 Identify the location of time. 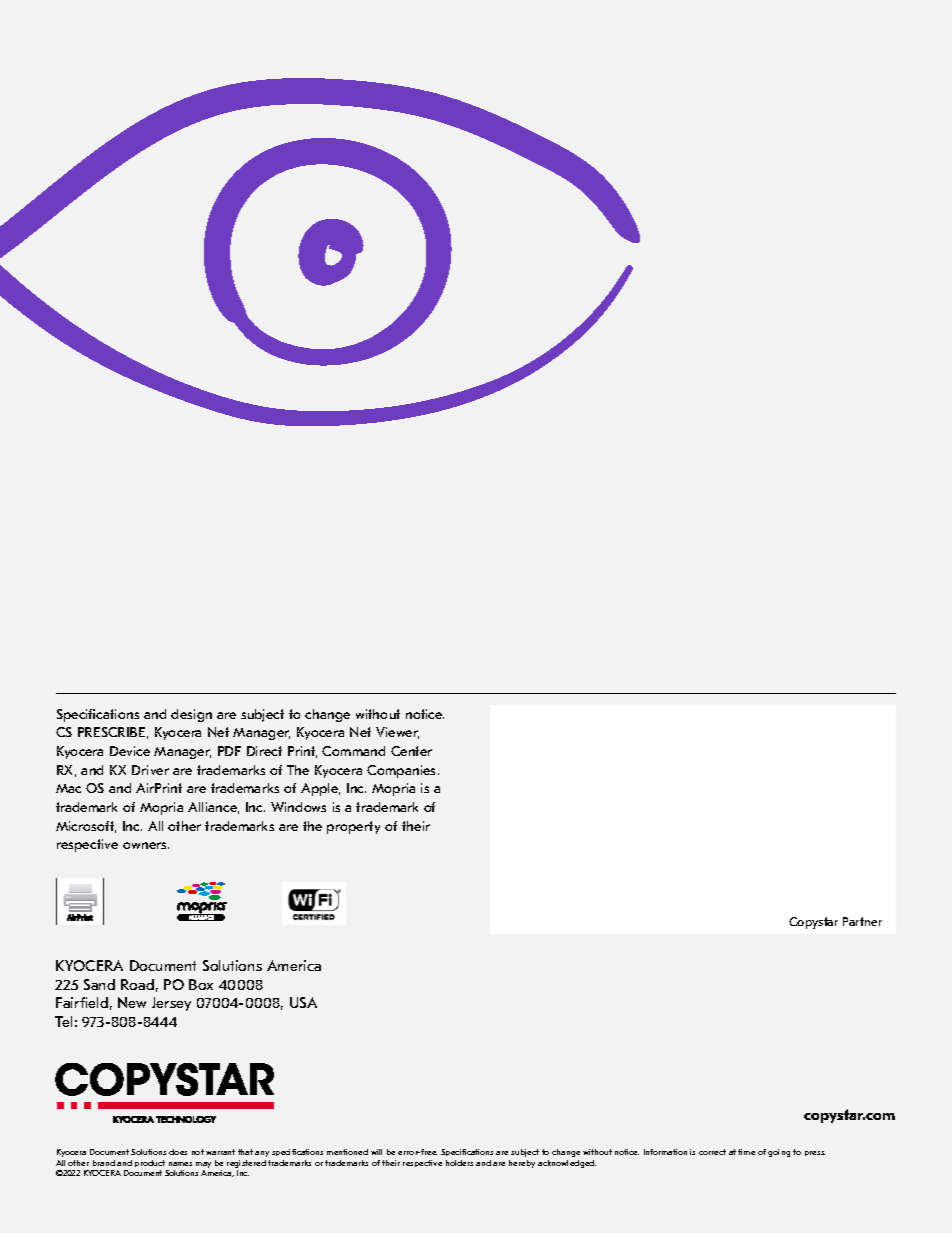
(746, 1152).
